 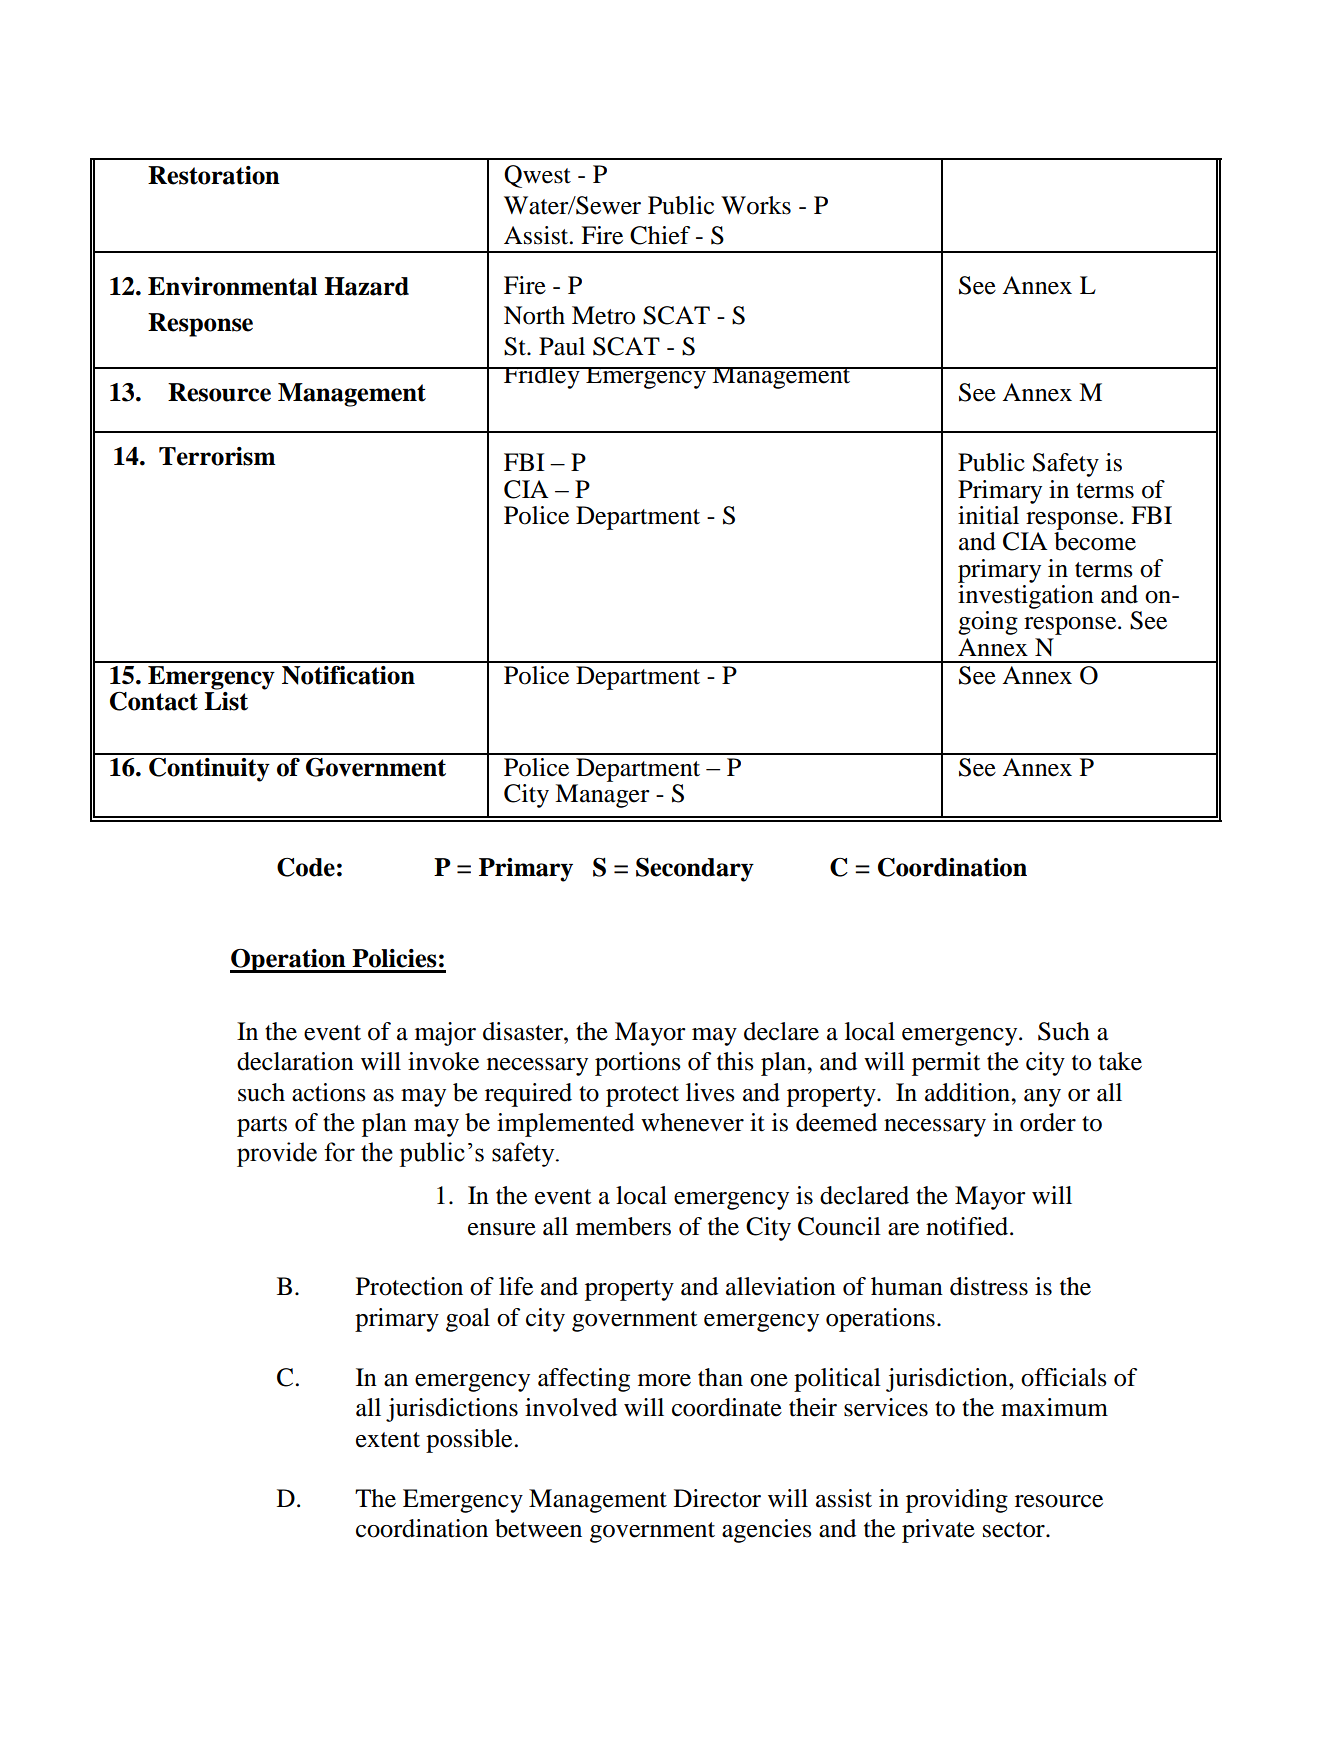 I want to click on extent, so click(x=388, y=1440).
